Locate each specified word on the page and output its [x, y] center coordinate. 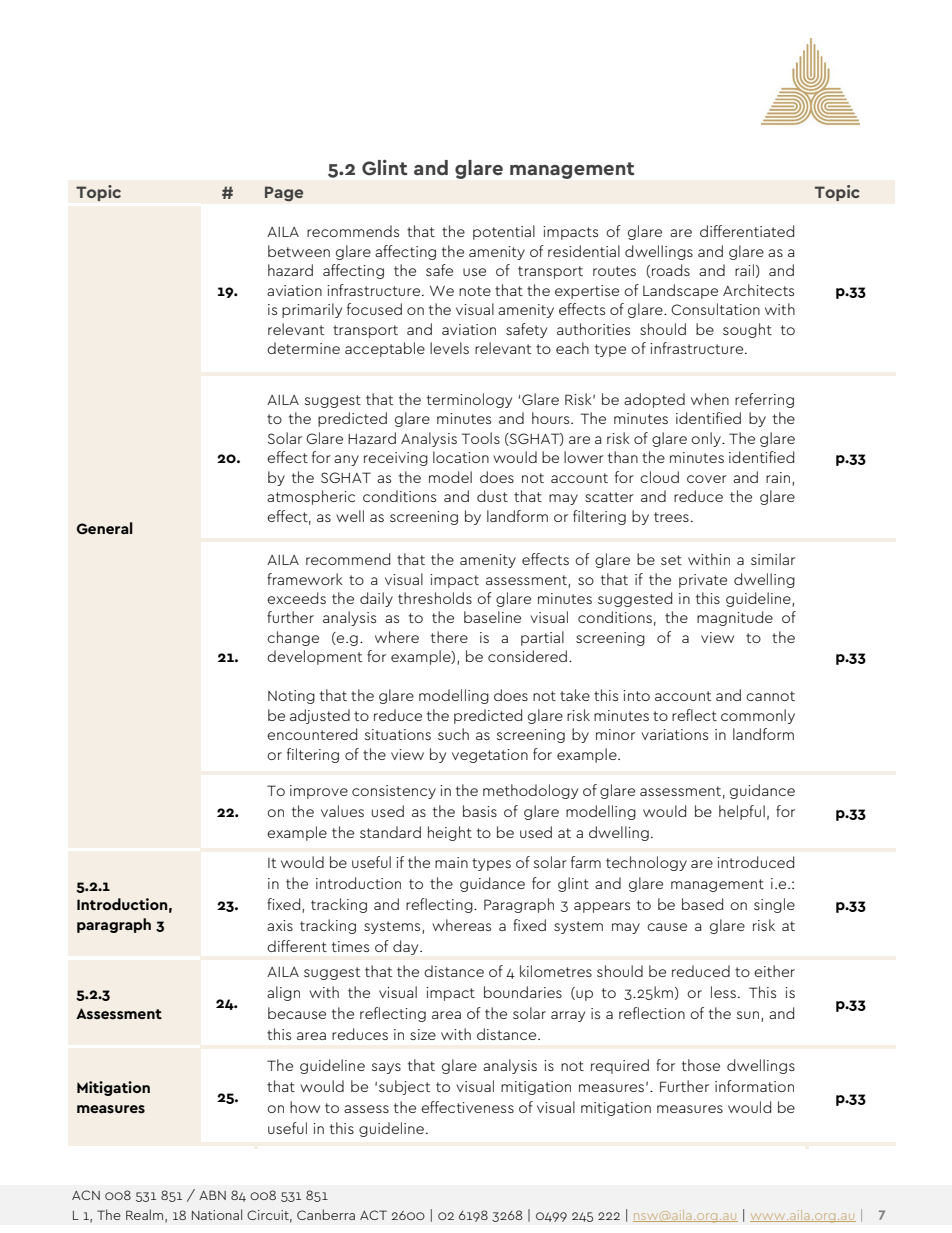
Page [284, 194]
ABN [212, 1195]
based [702, 904]
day [407, 947]
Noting [291, 697]
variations [674, 734]
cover [707, 479]
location [461, 457]
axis [280, 925]
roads [671, 270]
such [453, 734]
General [105, 528]
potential [504, 232]
